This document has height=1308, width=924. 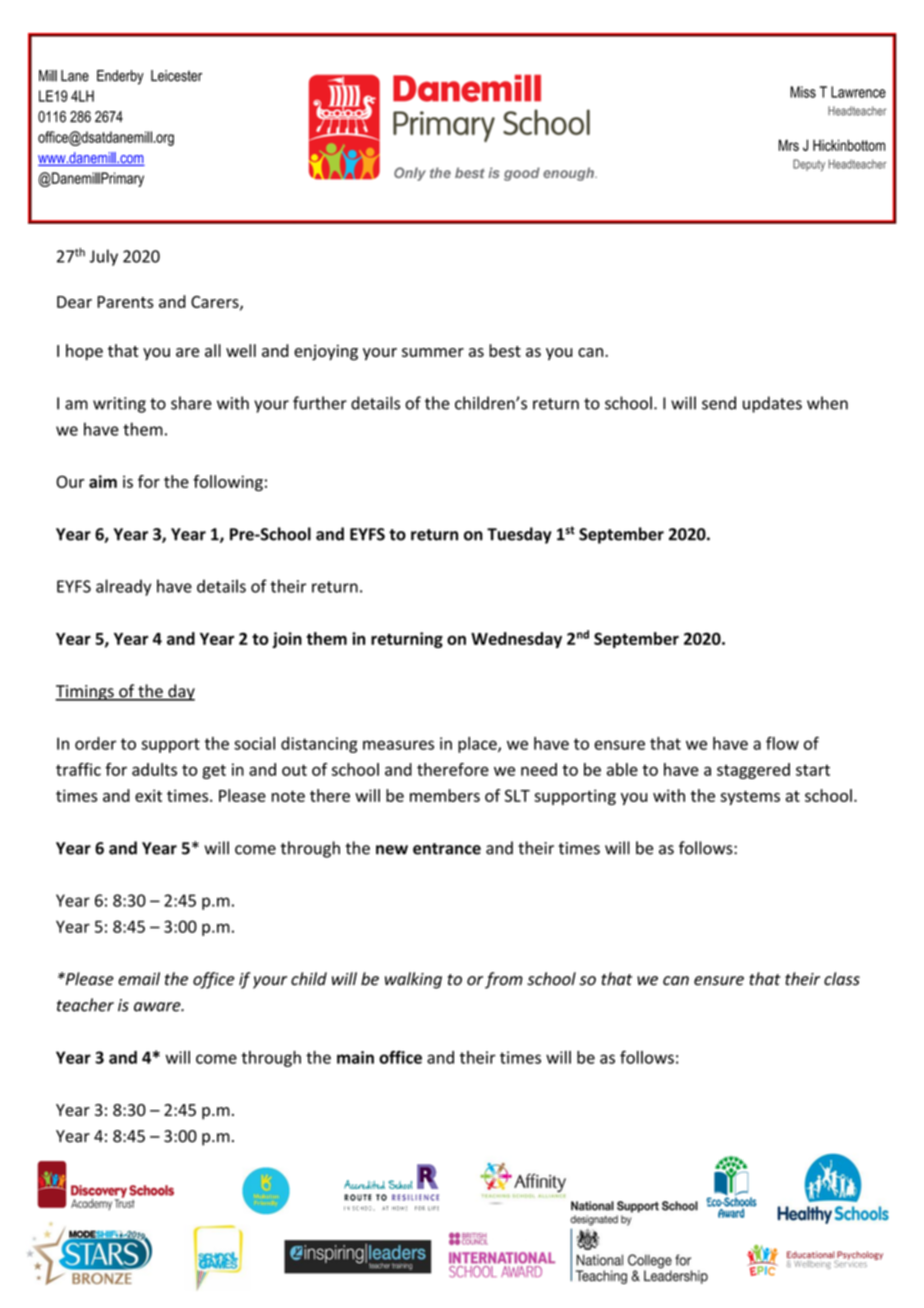 What do you see at coordinates (789, 145) in the document?
I see `Mrs` at bounding box center [789, 145].
